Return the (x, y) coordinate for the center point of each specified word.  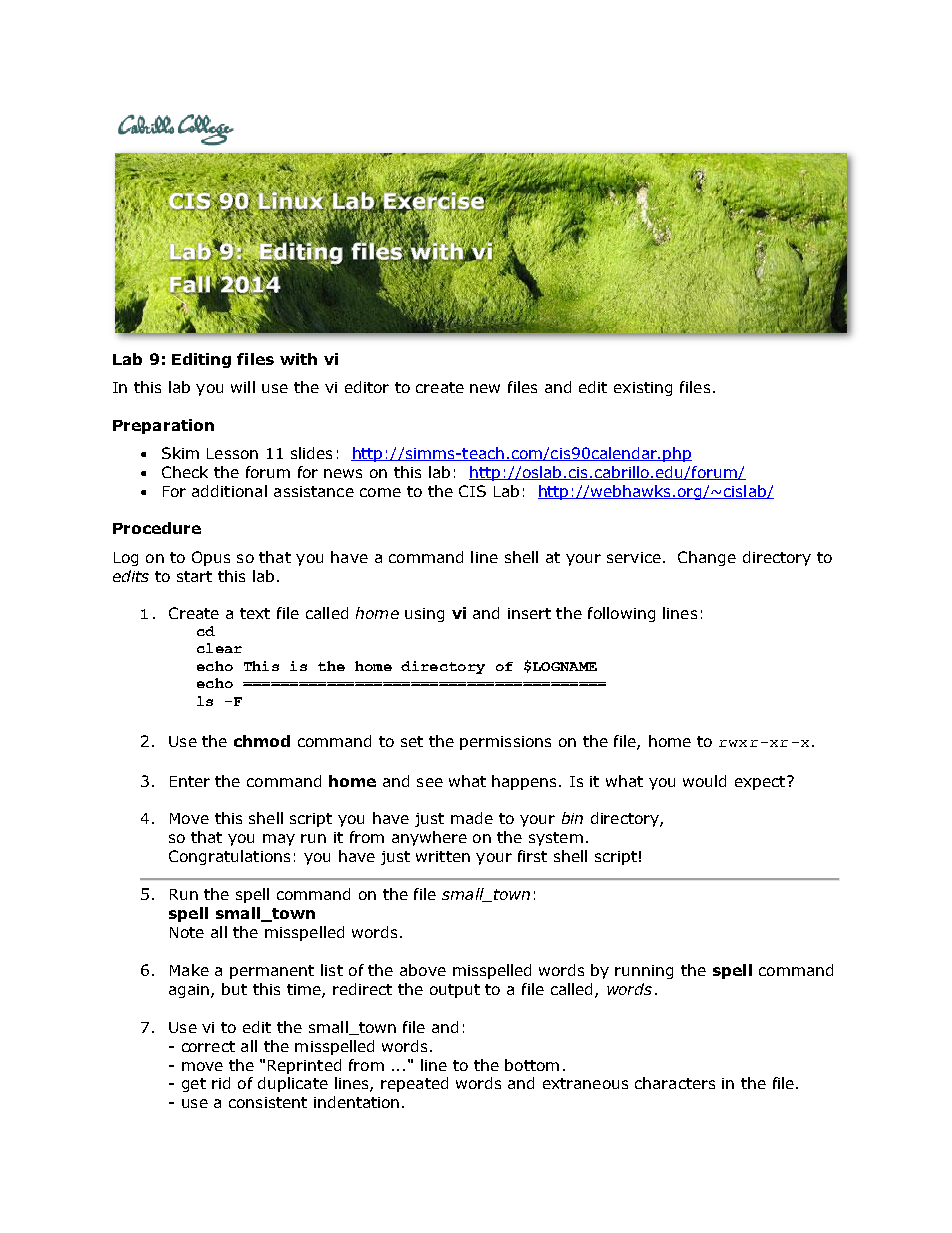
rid (221, 1083)
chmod (262, 741)
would (704, 781)
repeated (414, 1084)
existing (643, 389)
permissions (505, 743)
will (243, 387)
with (298, 359)
